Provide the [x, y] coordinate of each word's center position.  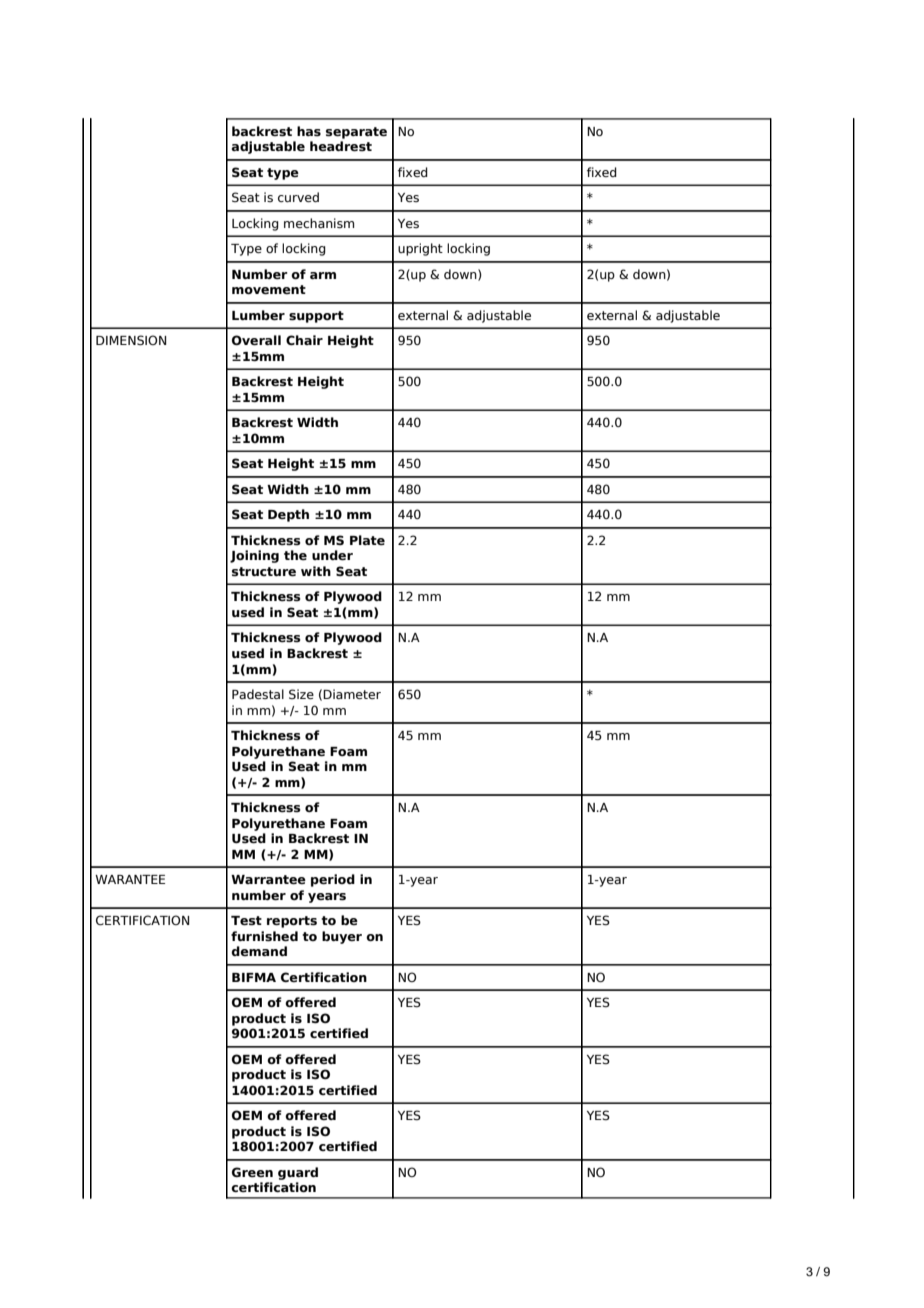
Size [301, 694]
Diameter [352, 694]
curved [298, 197]
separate [356, 133]
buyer [342, 937]
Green [252, 1172]
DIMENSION [131, 340]
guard [298, 1173]
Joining [254, 556]
